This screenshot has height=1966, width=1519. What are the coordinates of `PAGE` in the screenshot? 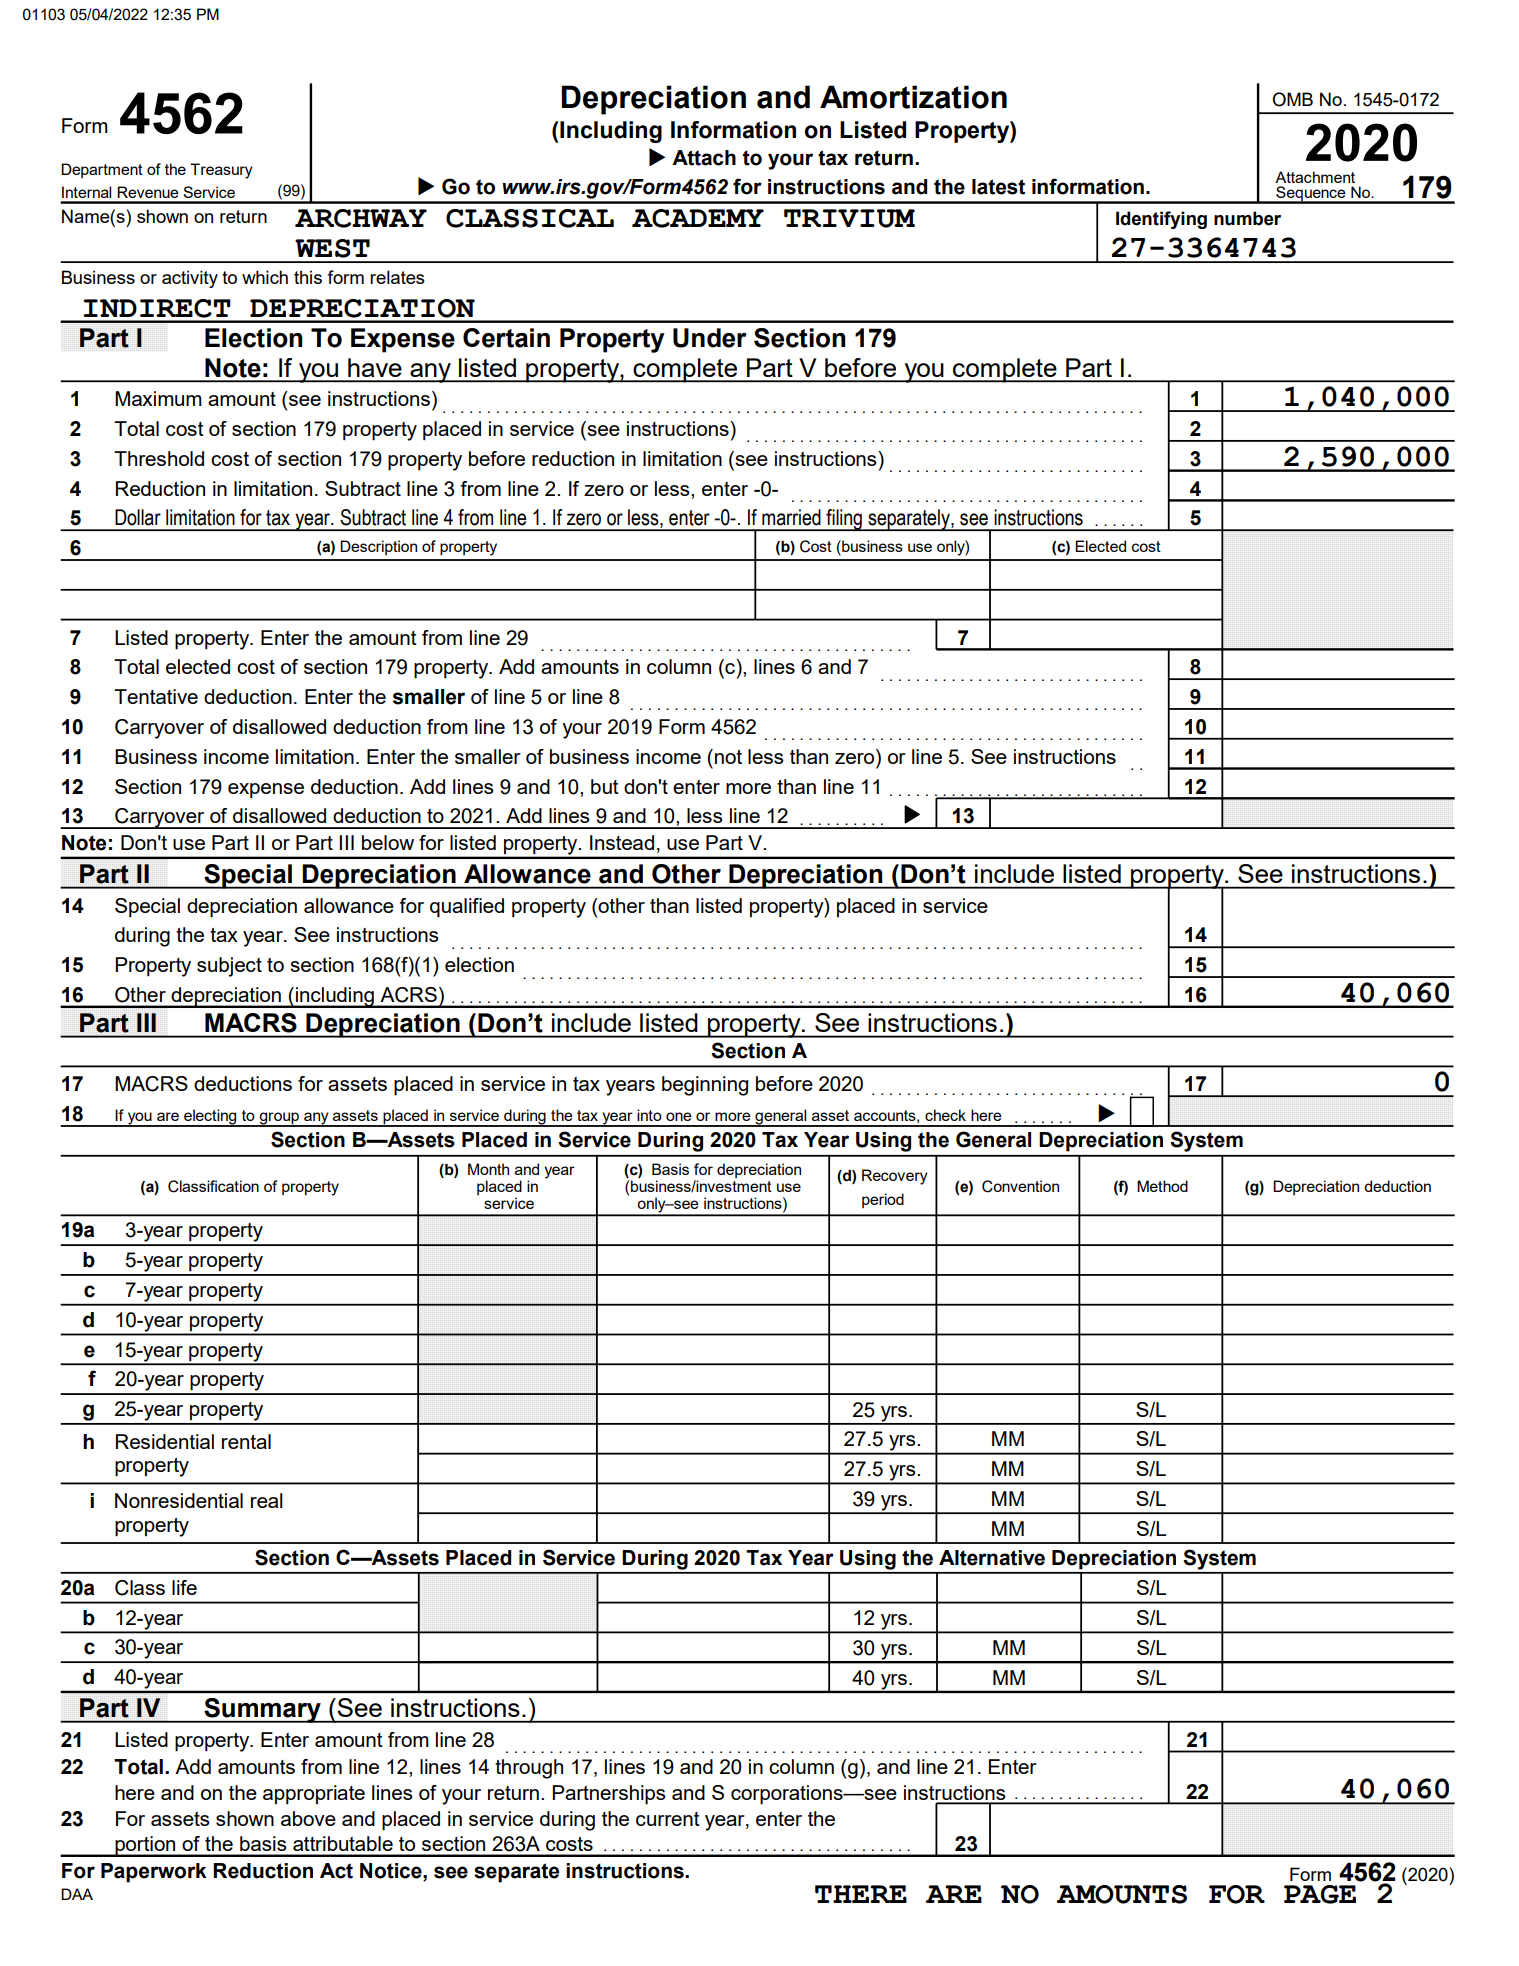 It's located at (1320, 1894).
